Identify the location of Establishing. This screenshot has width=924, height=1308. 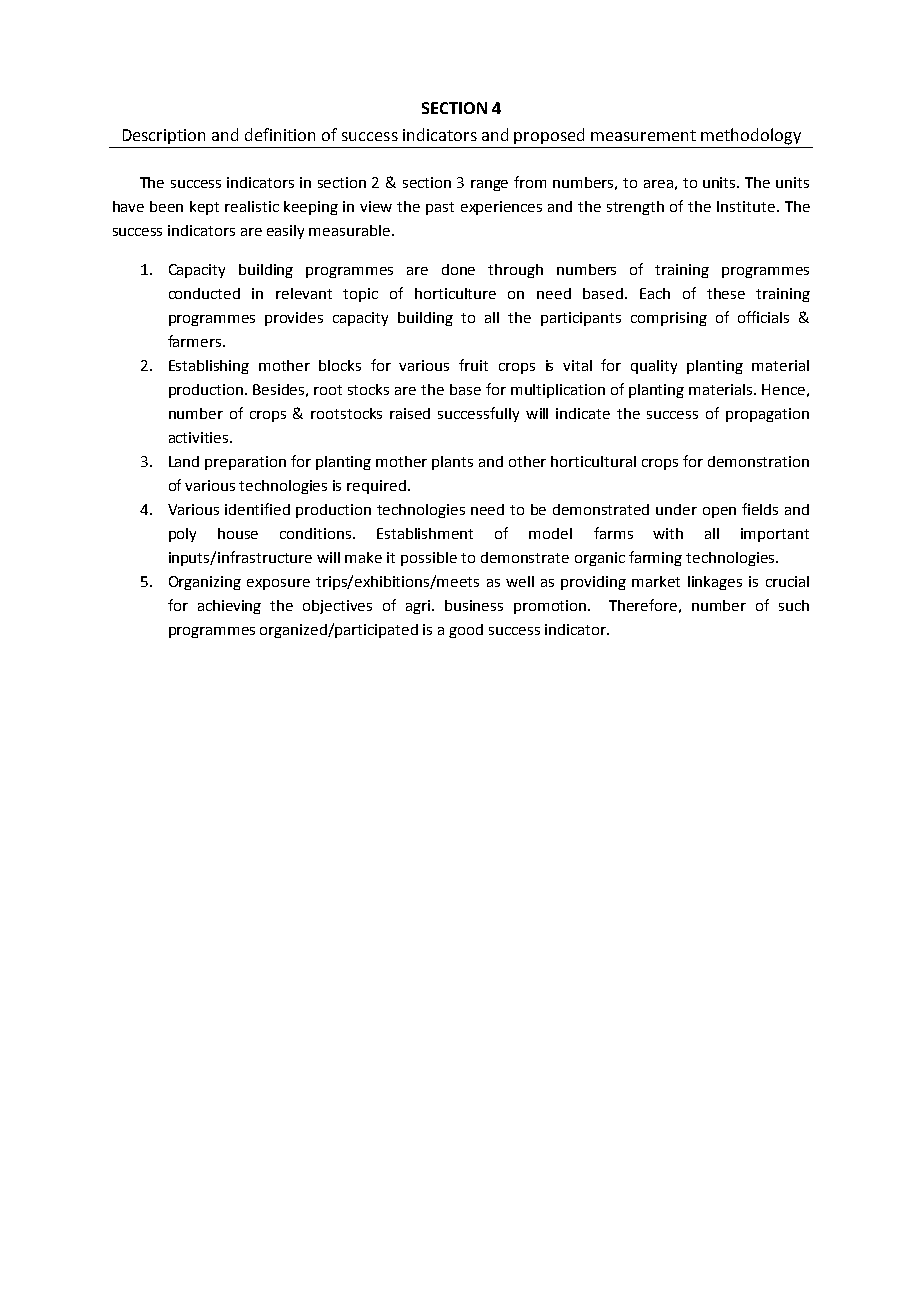
(209, 367).
